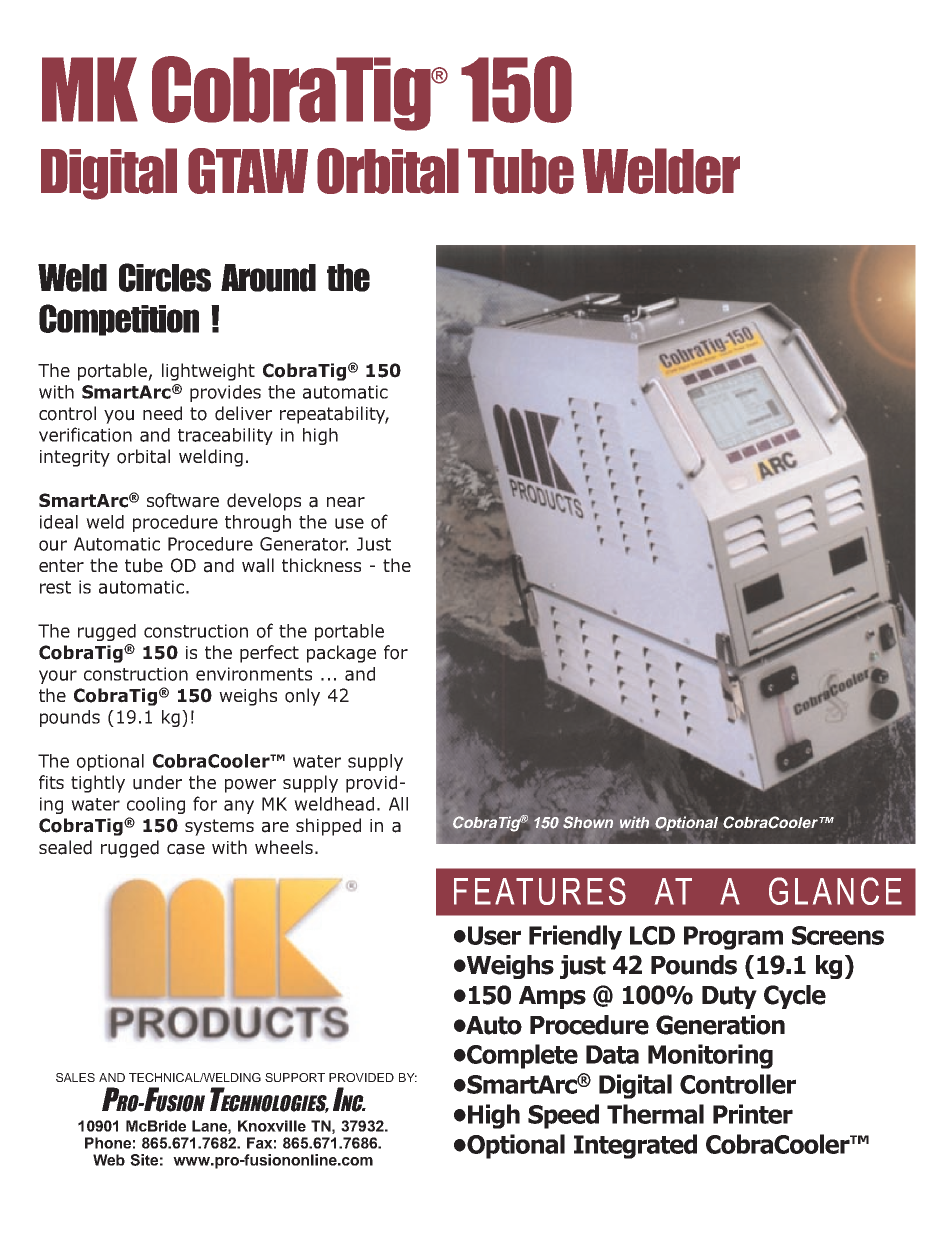 The height and width of the screenshot is (1233, 952). I want to click on thickness, so click(321, 565).
